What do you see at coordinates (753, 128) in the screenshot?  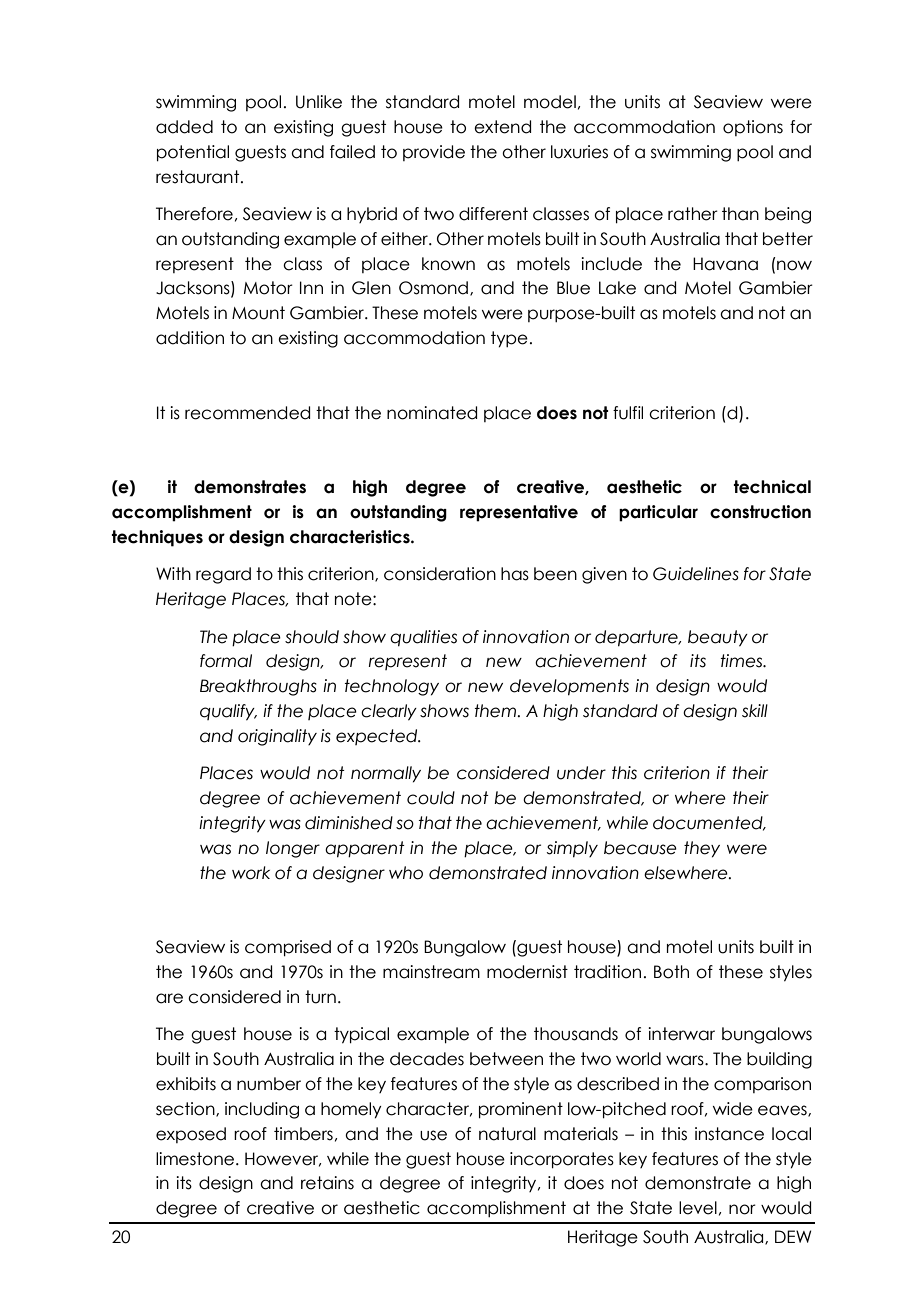 I see `options` at bounding box center [753, 128].
